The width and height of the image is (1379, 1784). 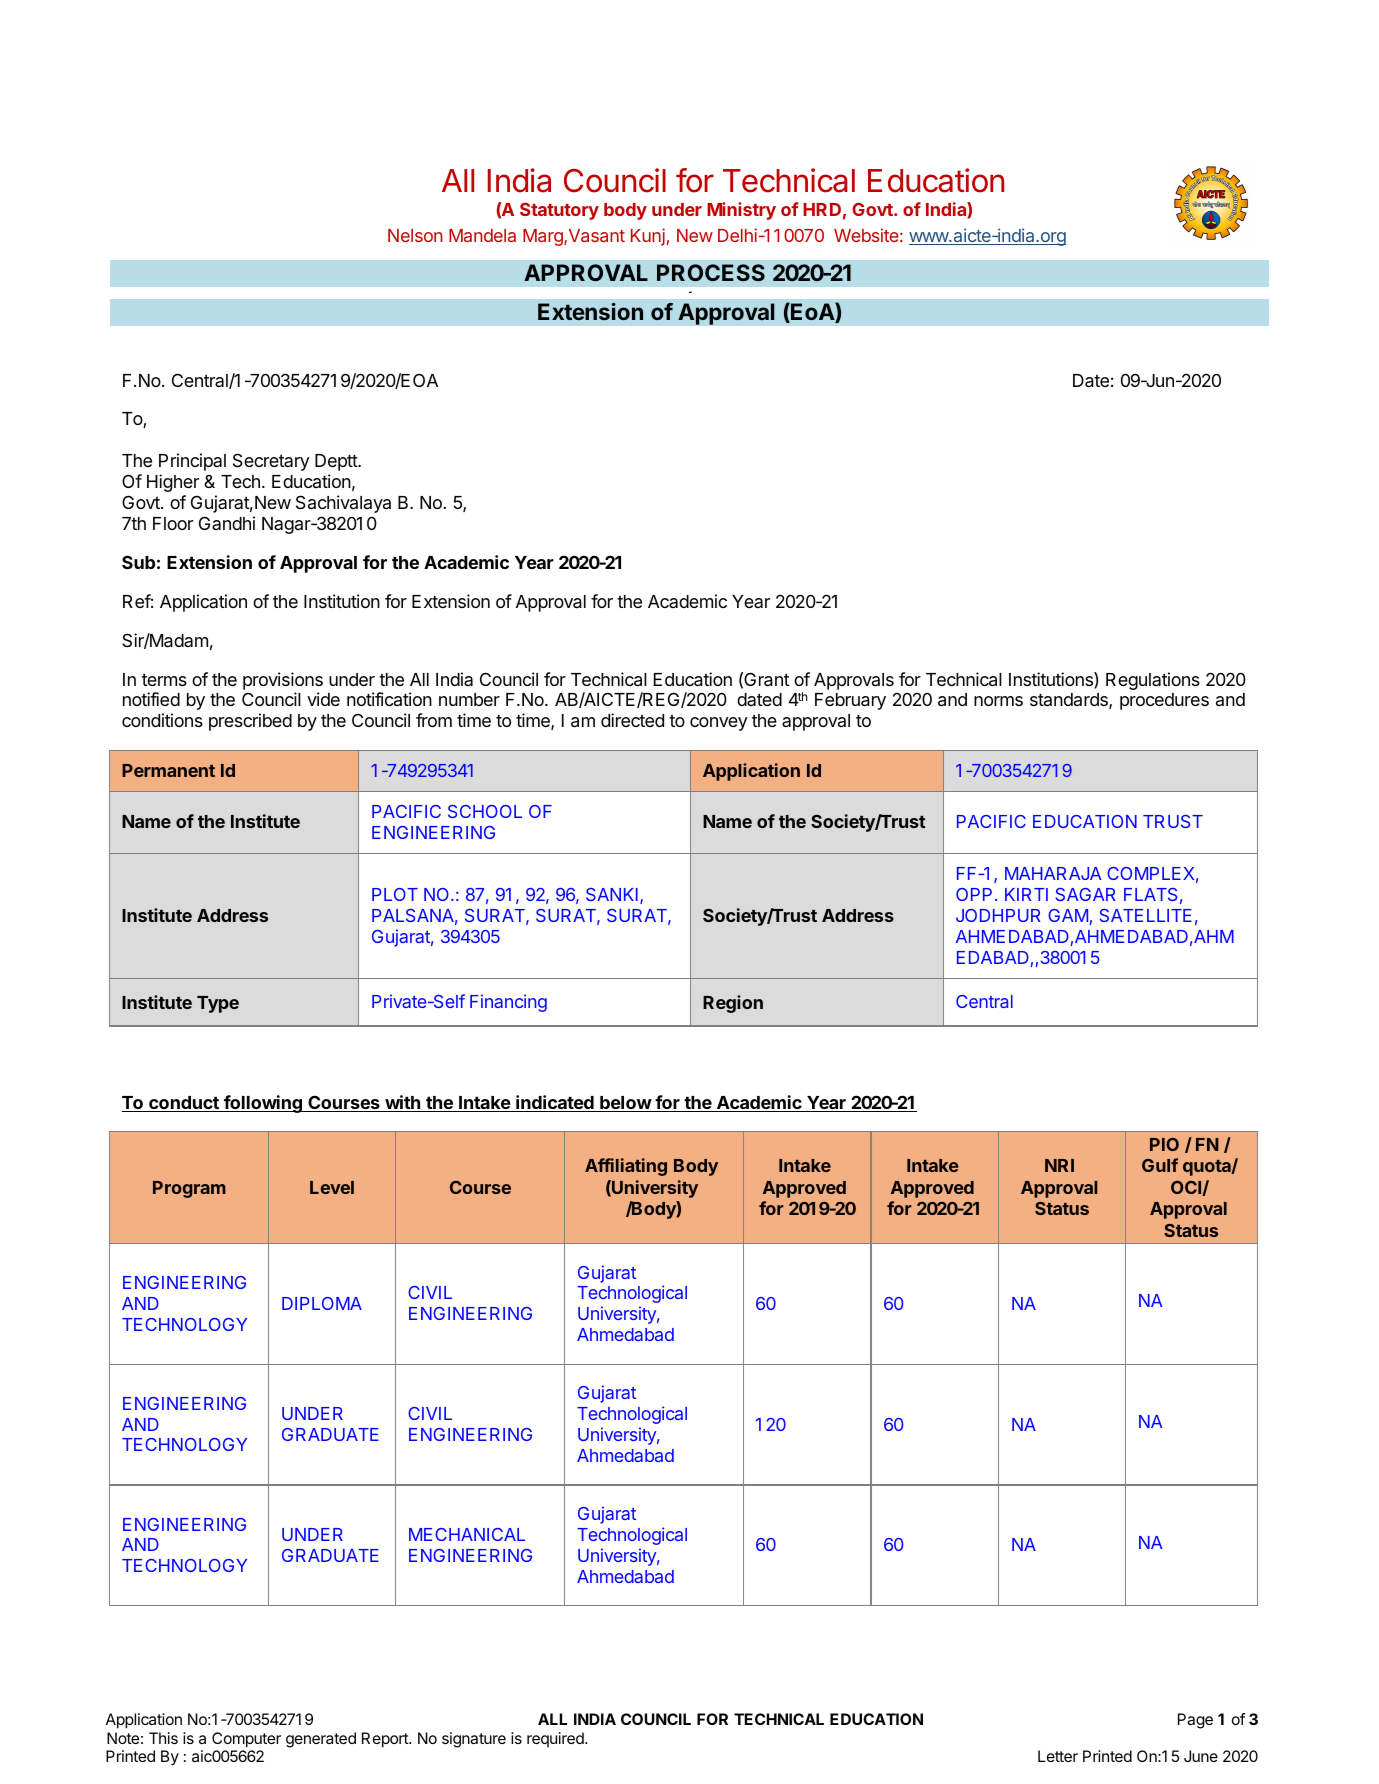 I want to click on Computer, so click(x=246, y=1740).
